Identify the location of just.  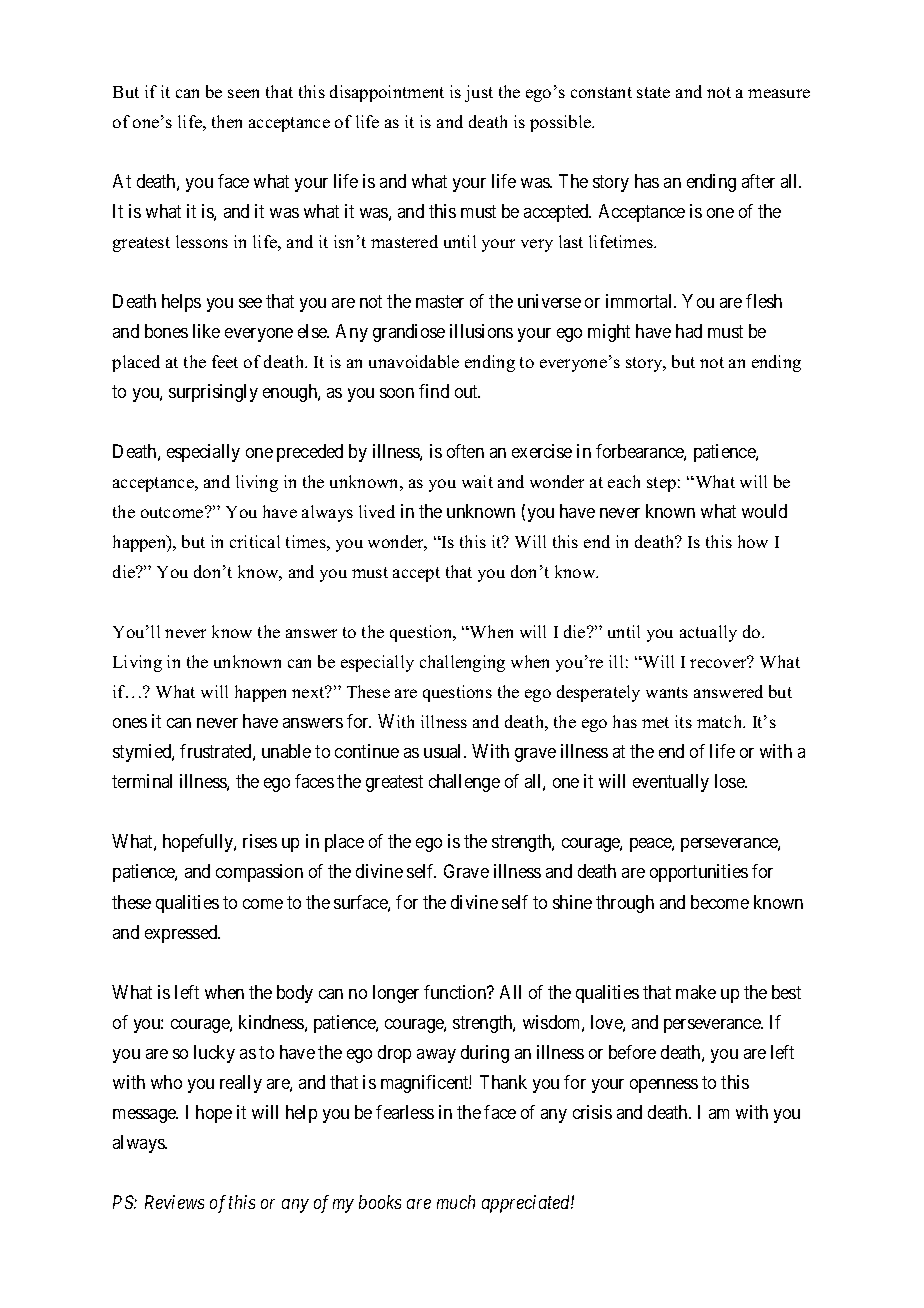
(479, 93).
